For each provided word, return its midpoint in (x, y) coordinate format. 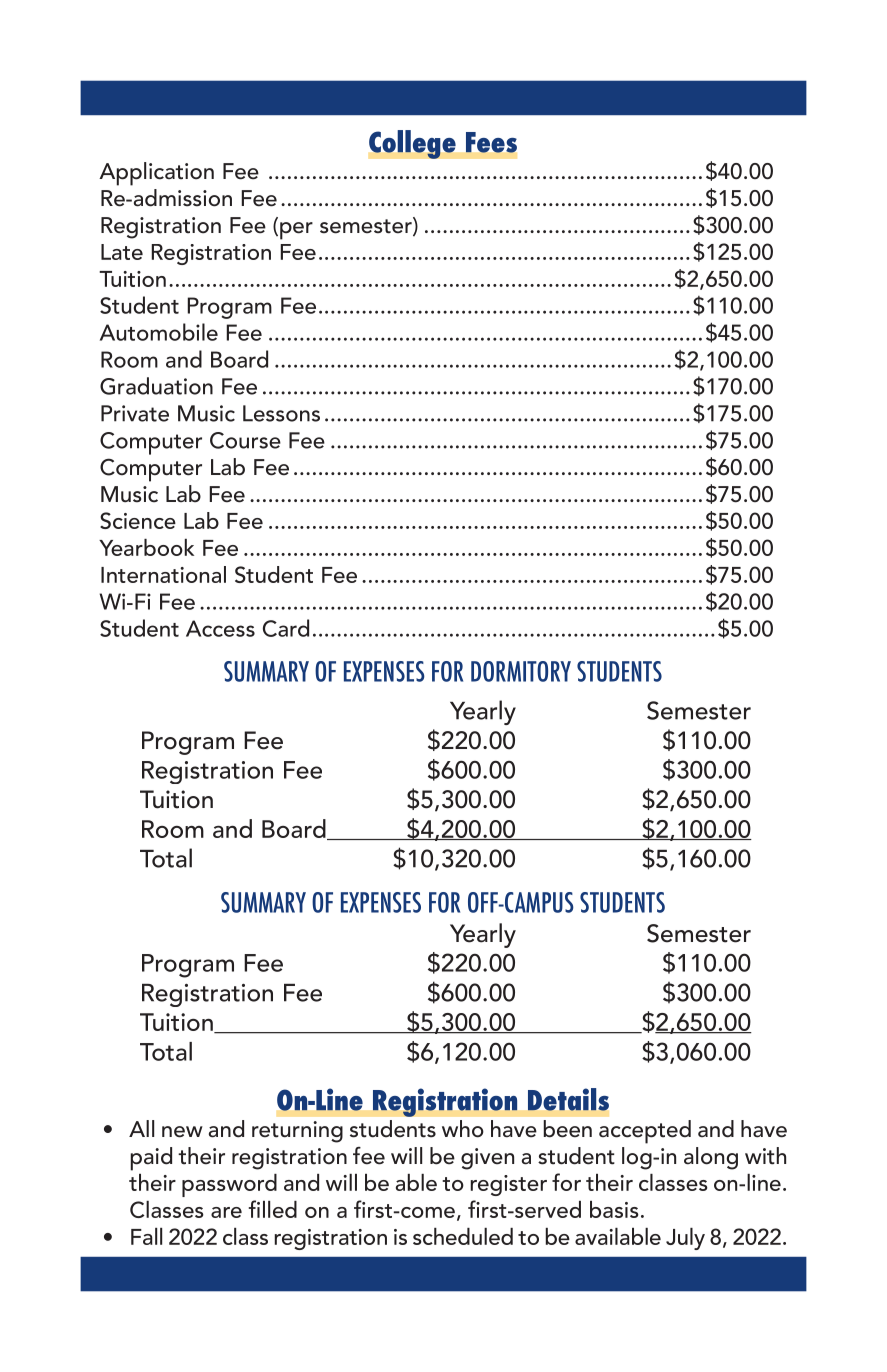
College (412, 144)
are (226, 1212)
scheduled (463, 1236)
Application (156, 174)
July (685, 1239)
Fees (491, 142)
